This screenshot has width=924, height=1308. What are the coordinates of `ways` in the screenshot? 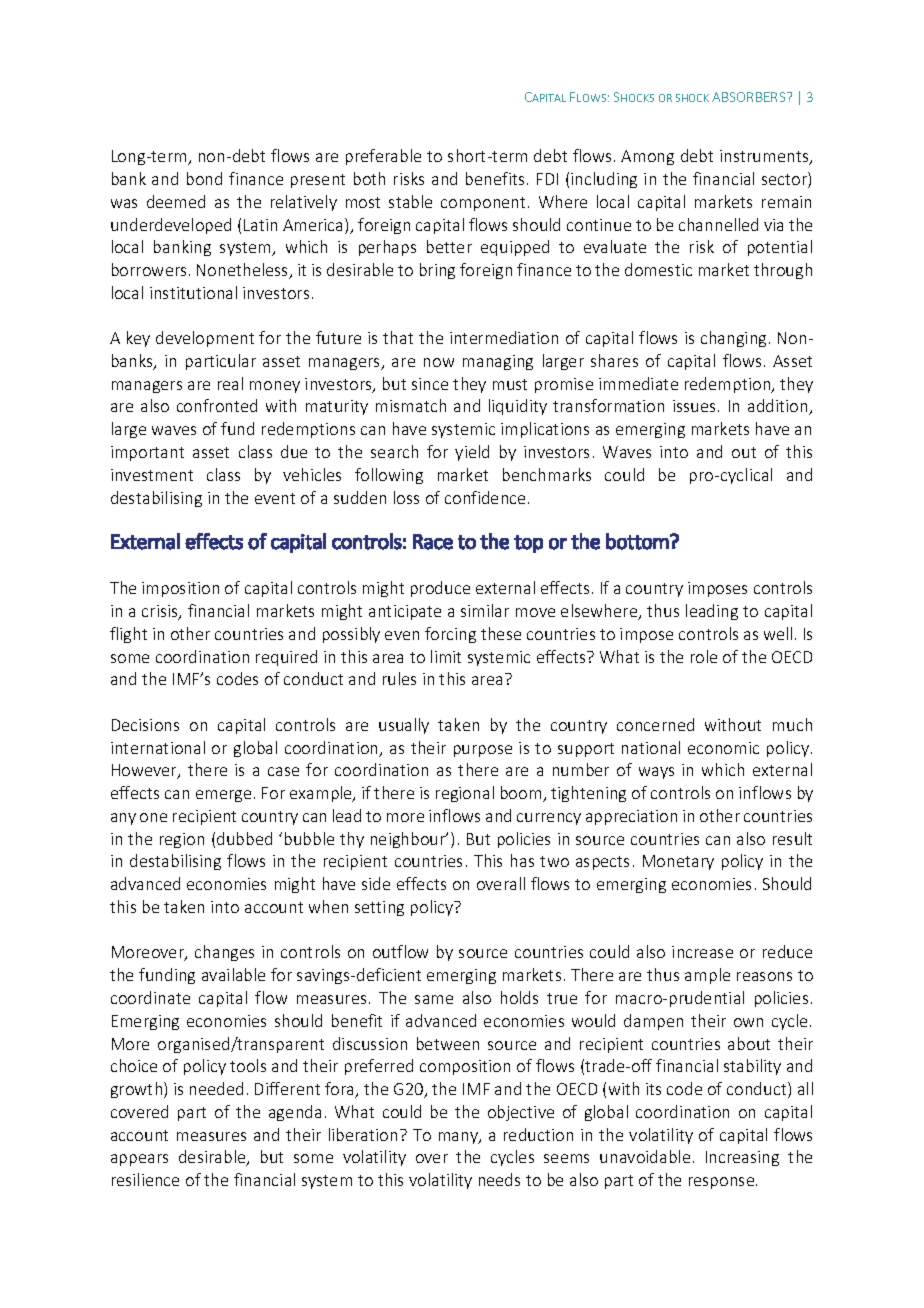 It's located at (656, 773).
